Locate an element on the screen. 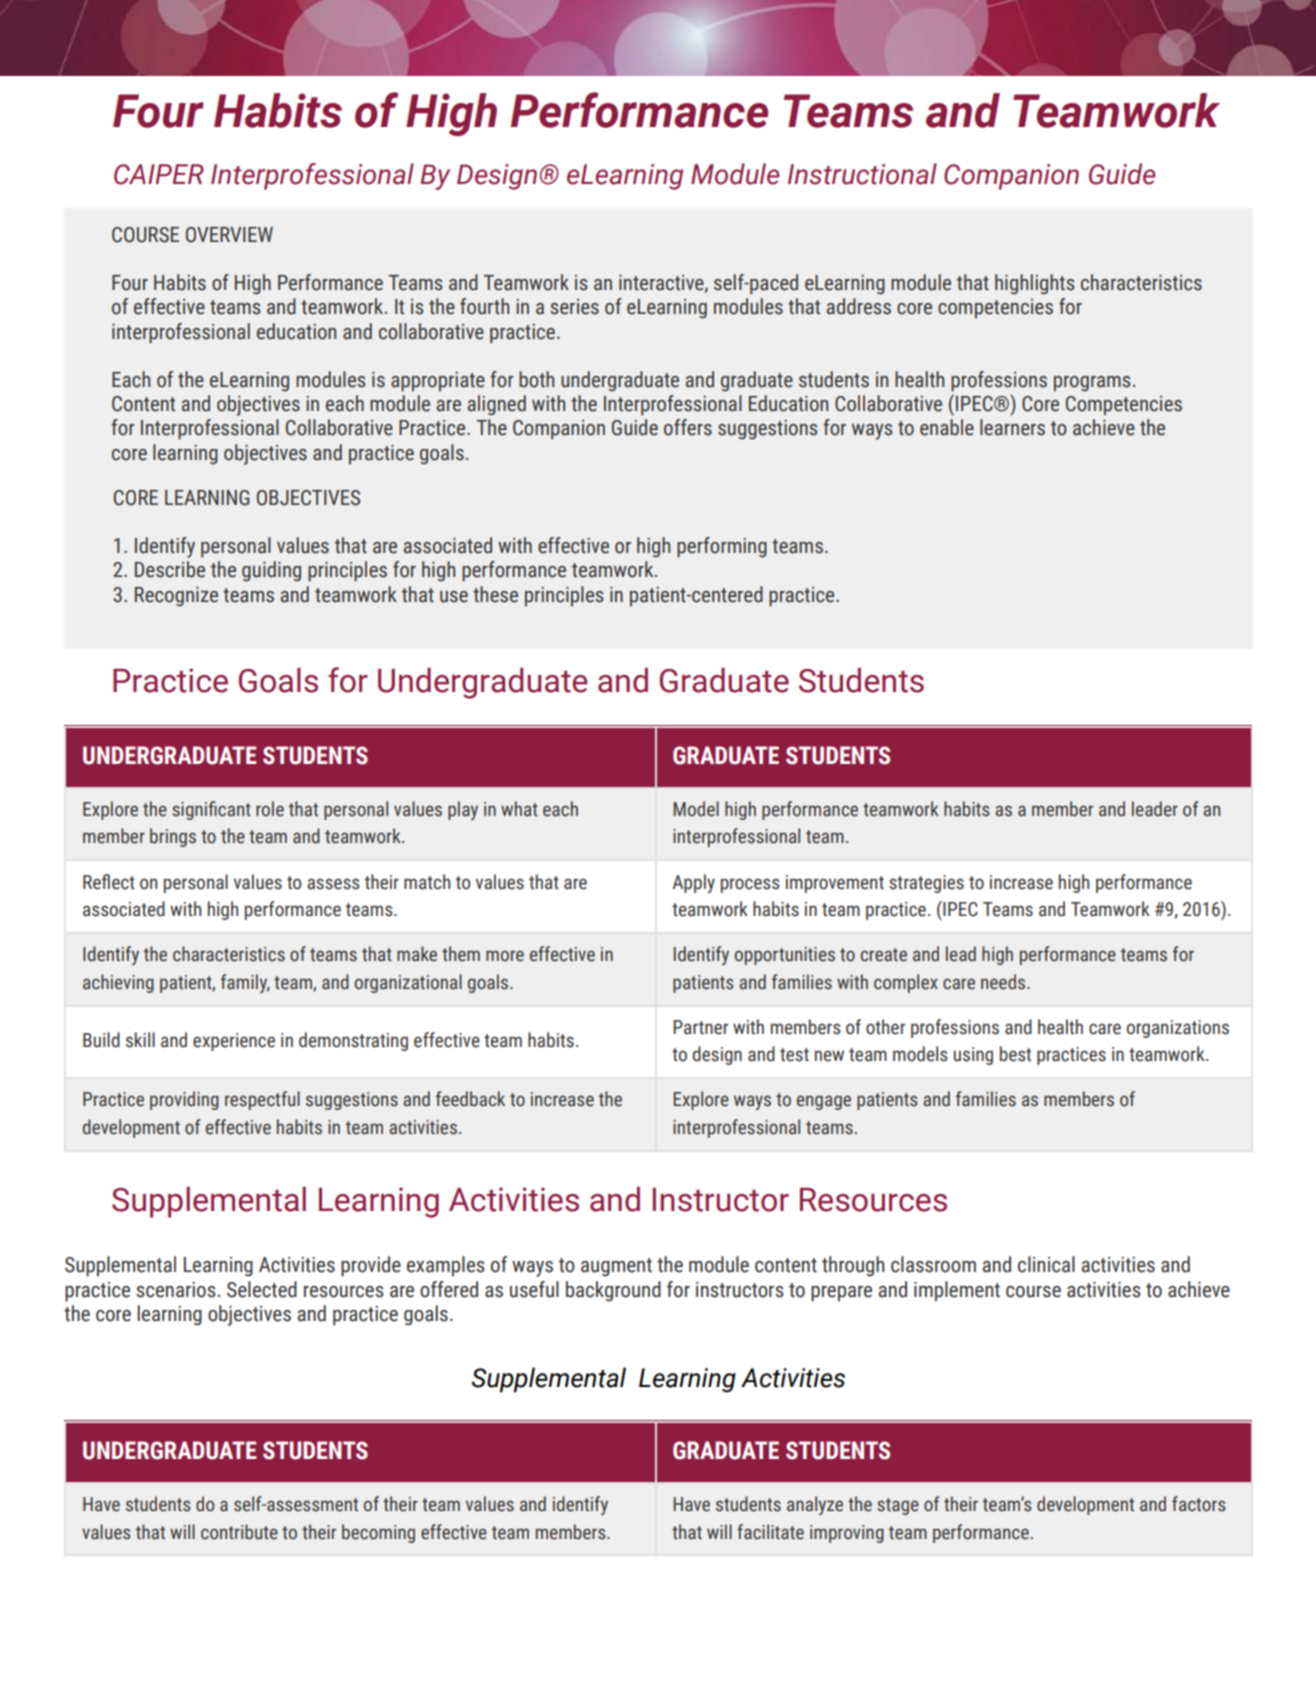  Partner is located at coordinates (700, 1027).
